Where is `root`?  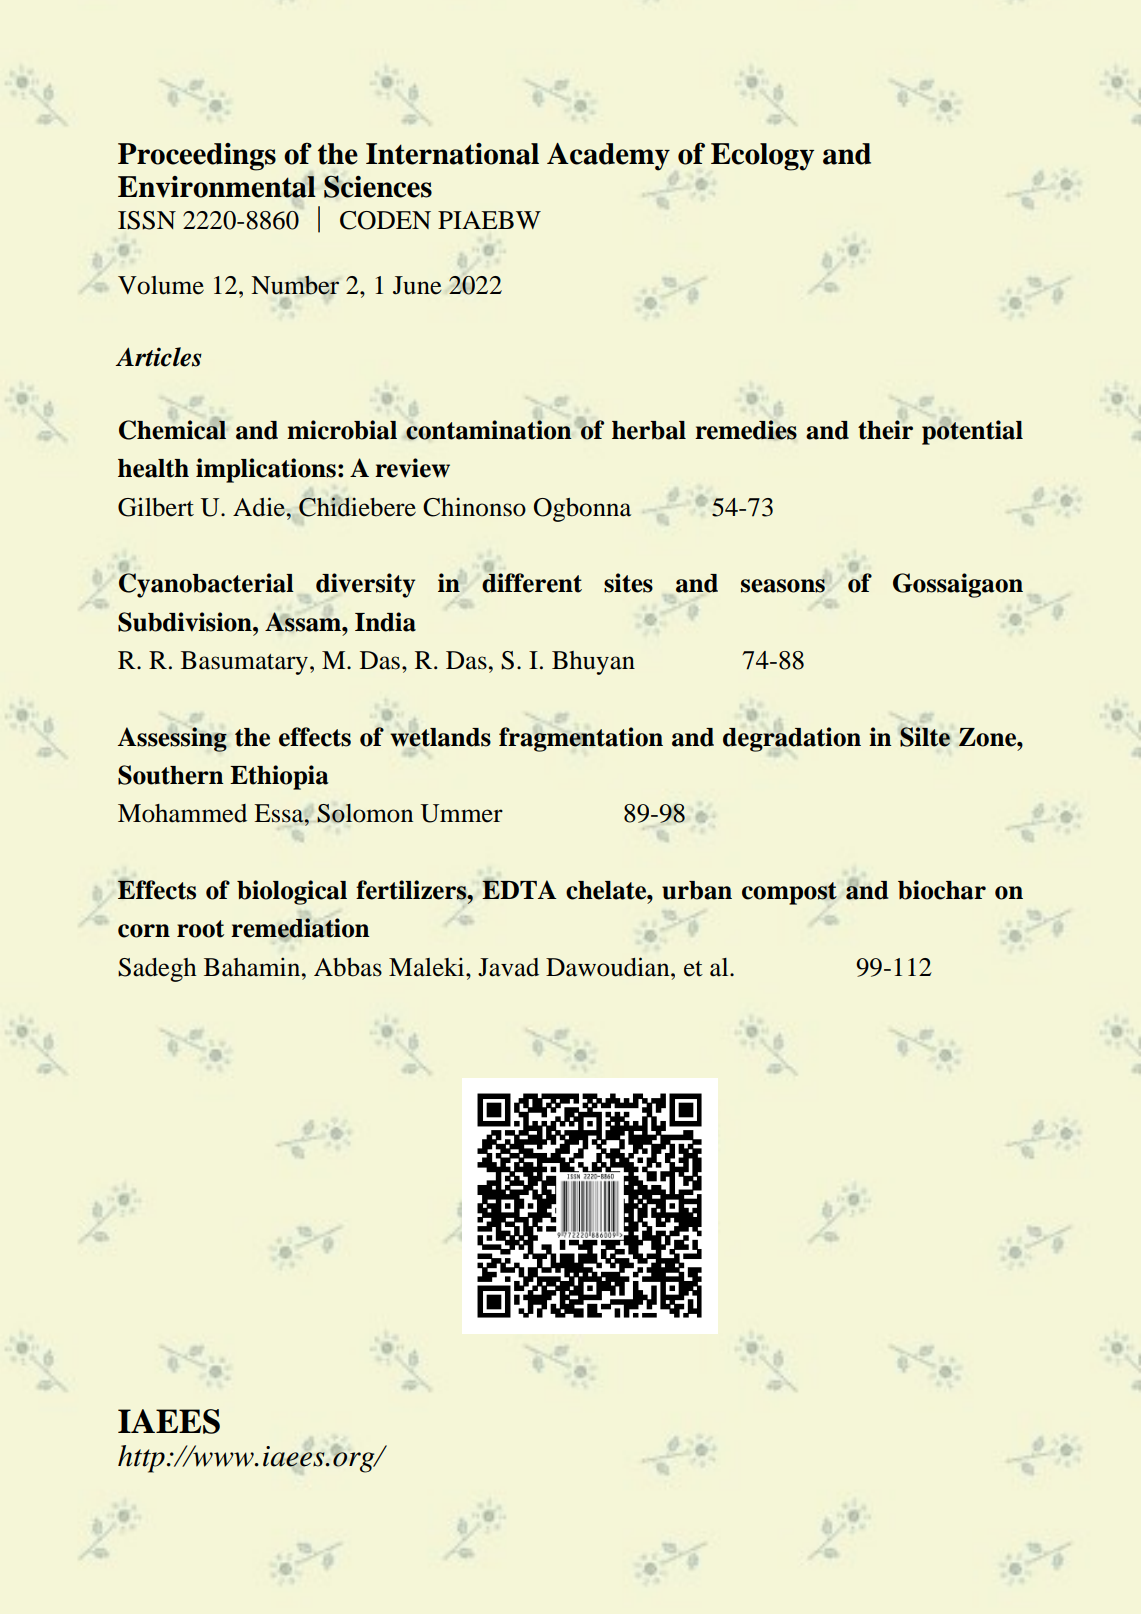 root is located at coordinates (200, 929).
